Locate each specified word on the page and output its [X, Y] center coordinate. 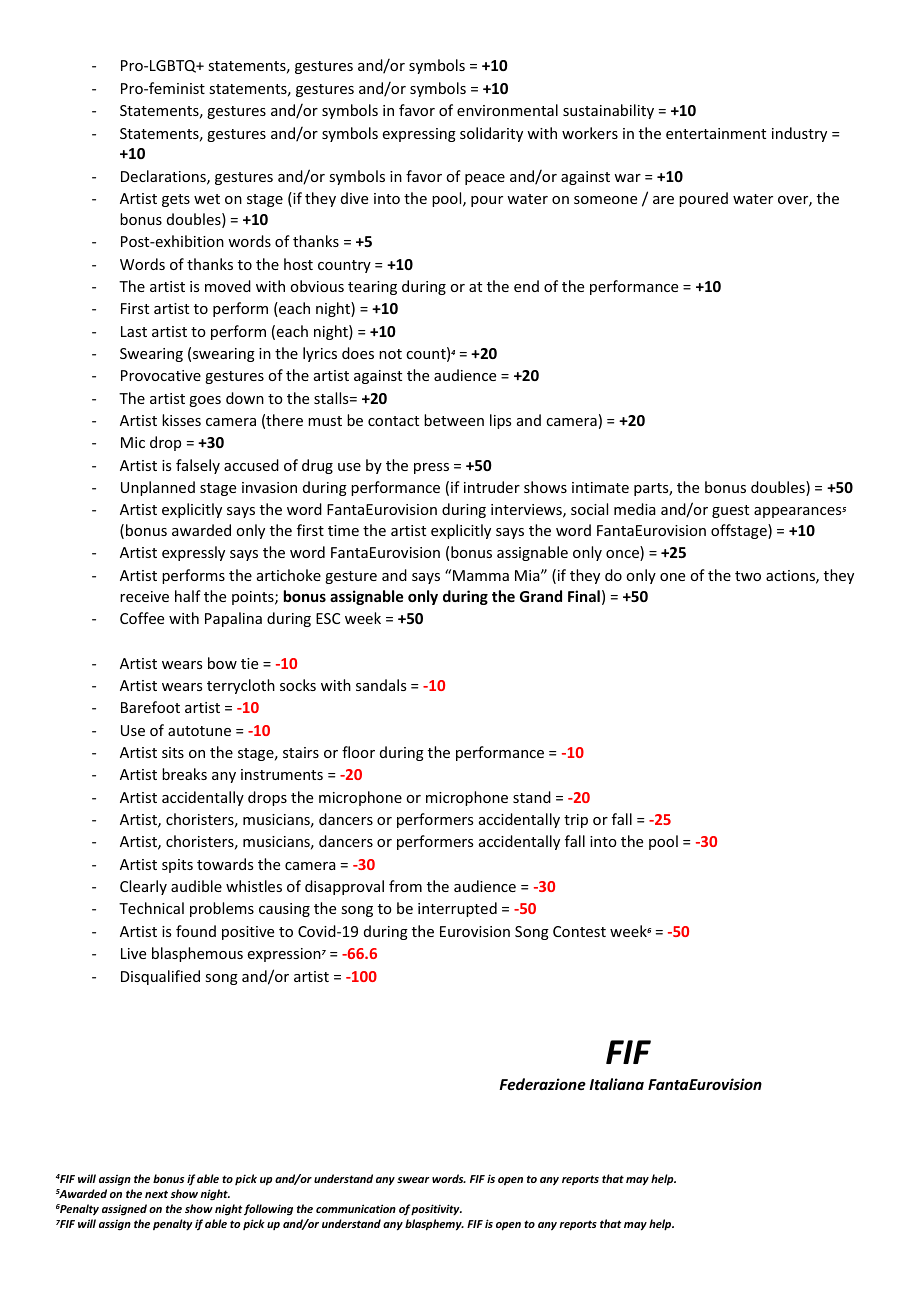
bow [222, 663]
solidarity [491, 134]
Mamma [481, 575]
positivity [436, 1210]
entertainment [716, 133]
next [156, 1194]
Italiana [616, 1084]
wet [207, 199]
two [748, 576]
